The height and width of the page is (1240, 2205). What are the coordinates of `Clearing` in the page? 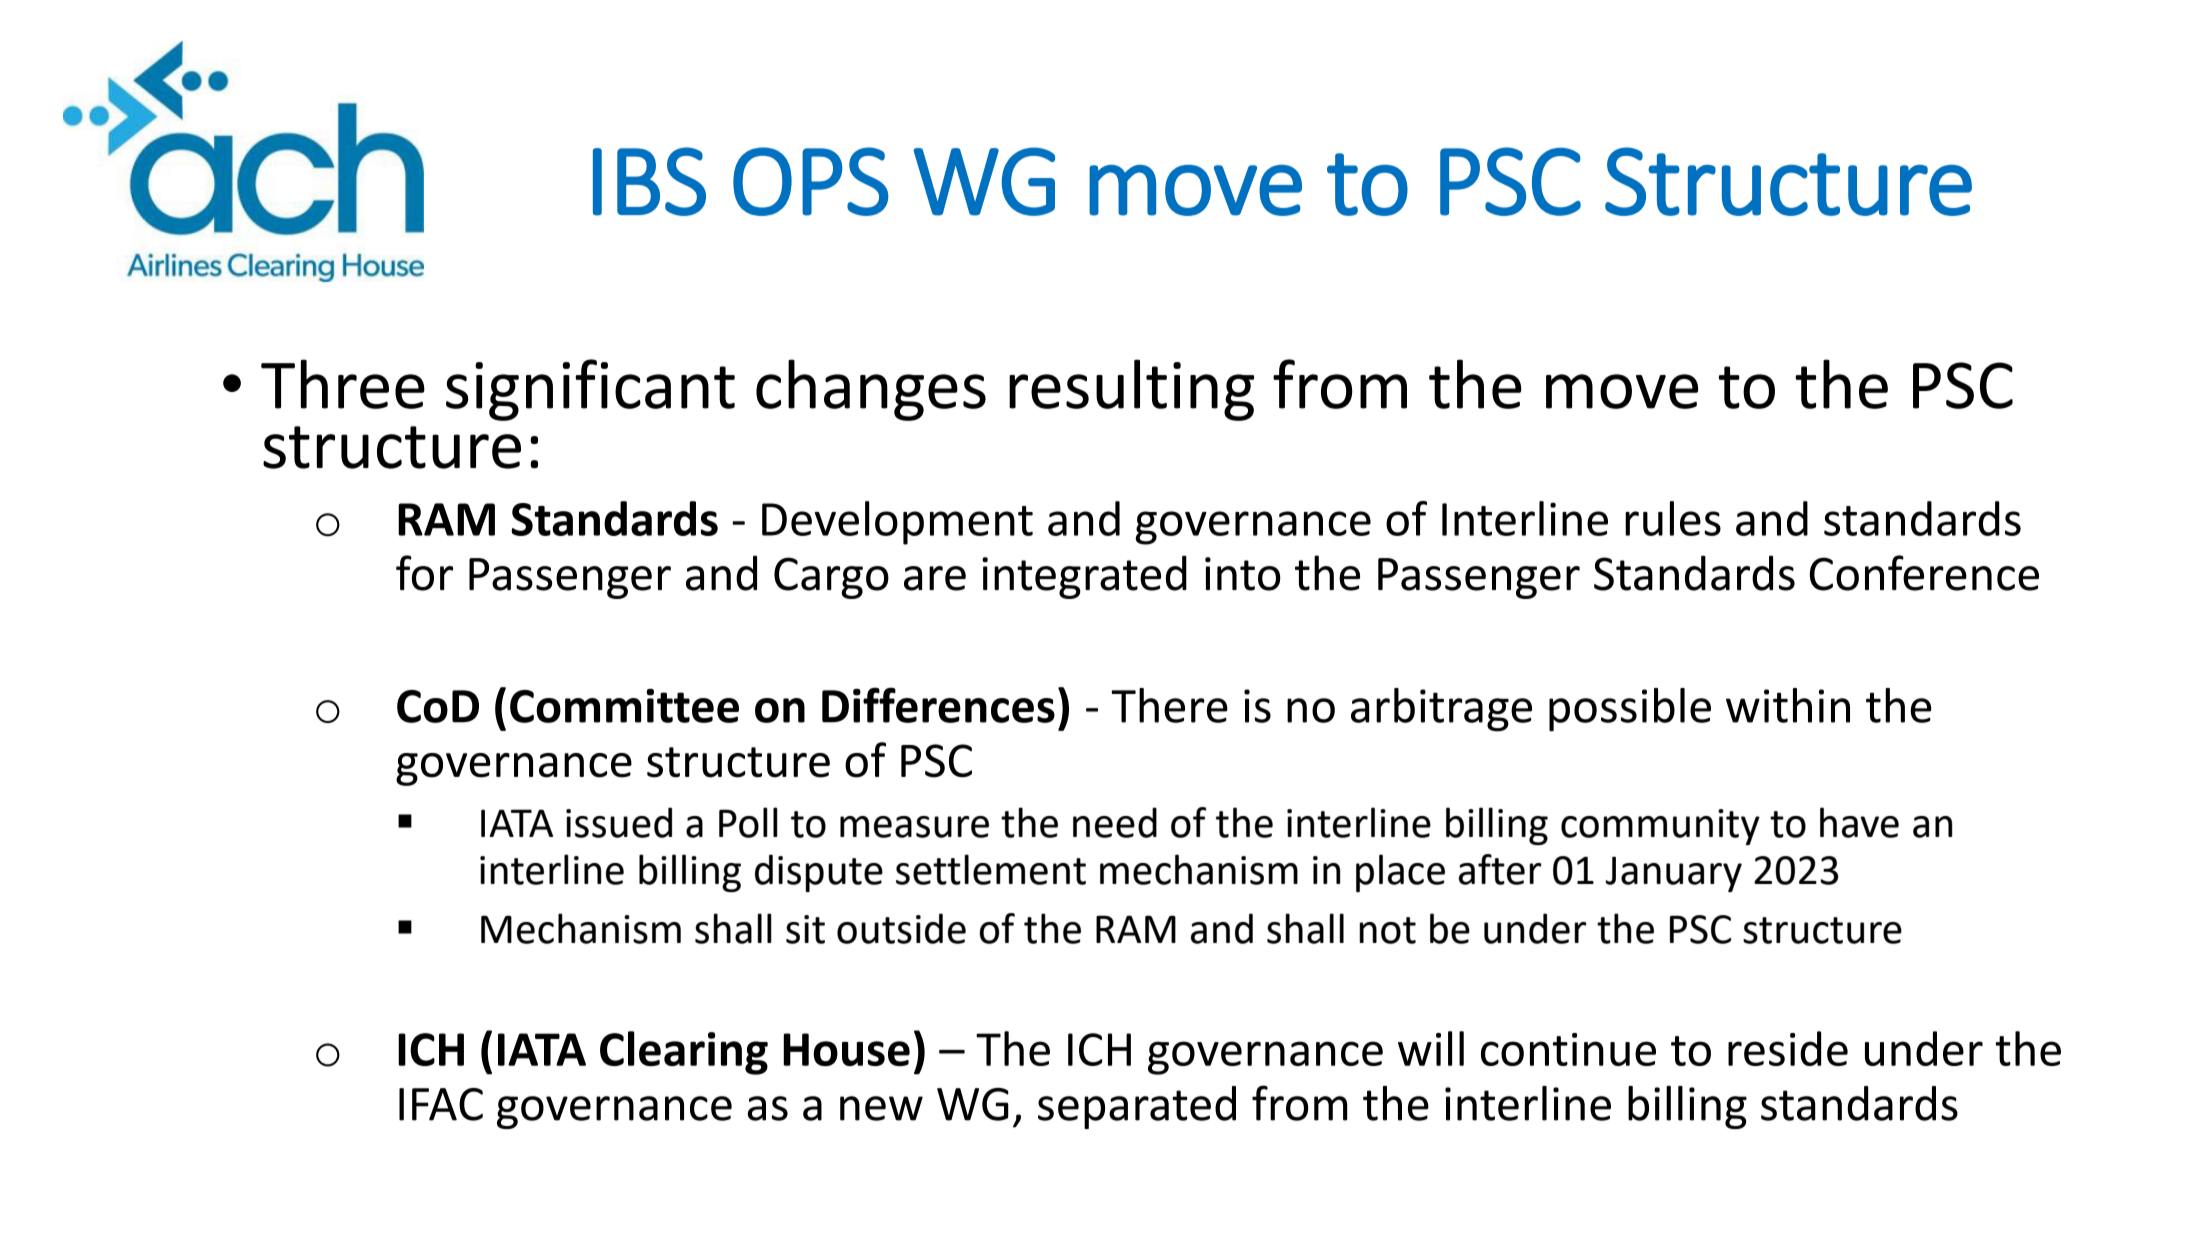 It's located at (684, 1053).
